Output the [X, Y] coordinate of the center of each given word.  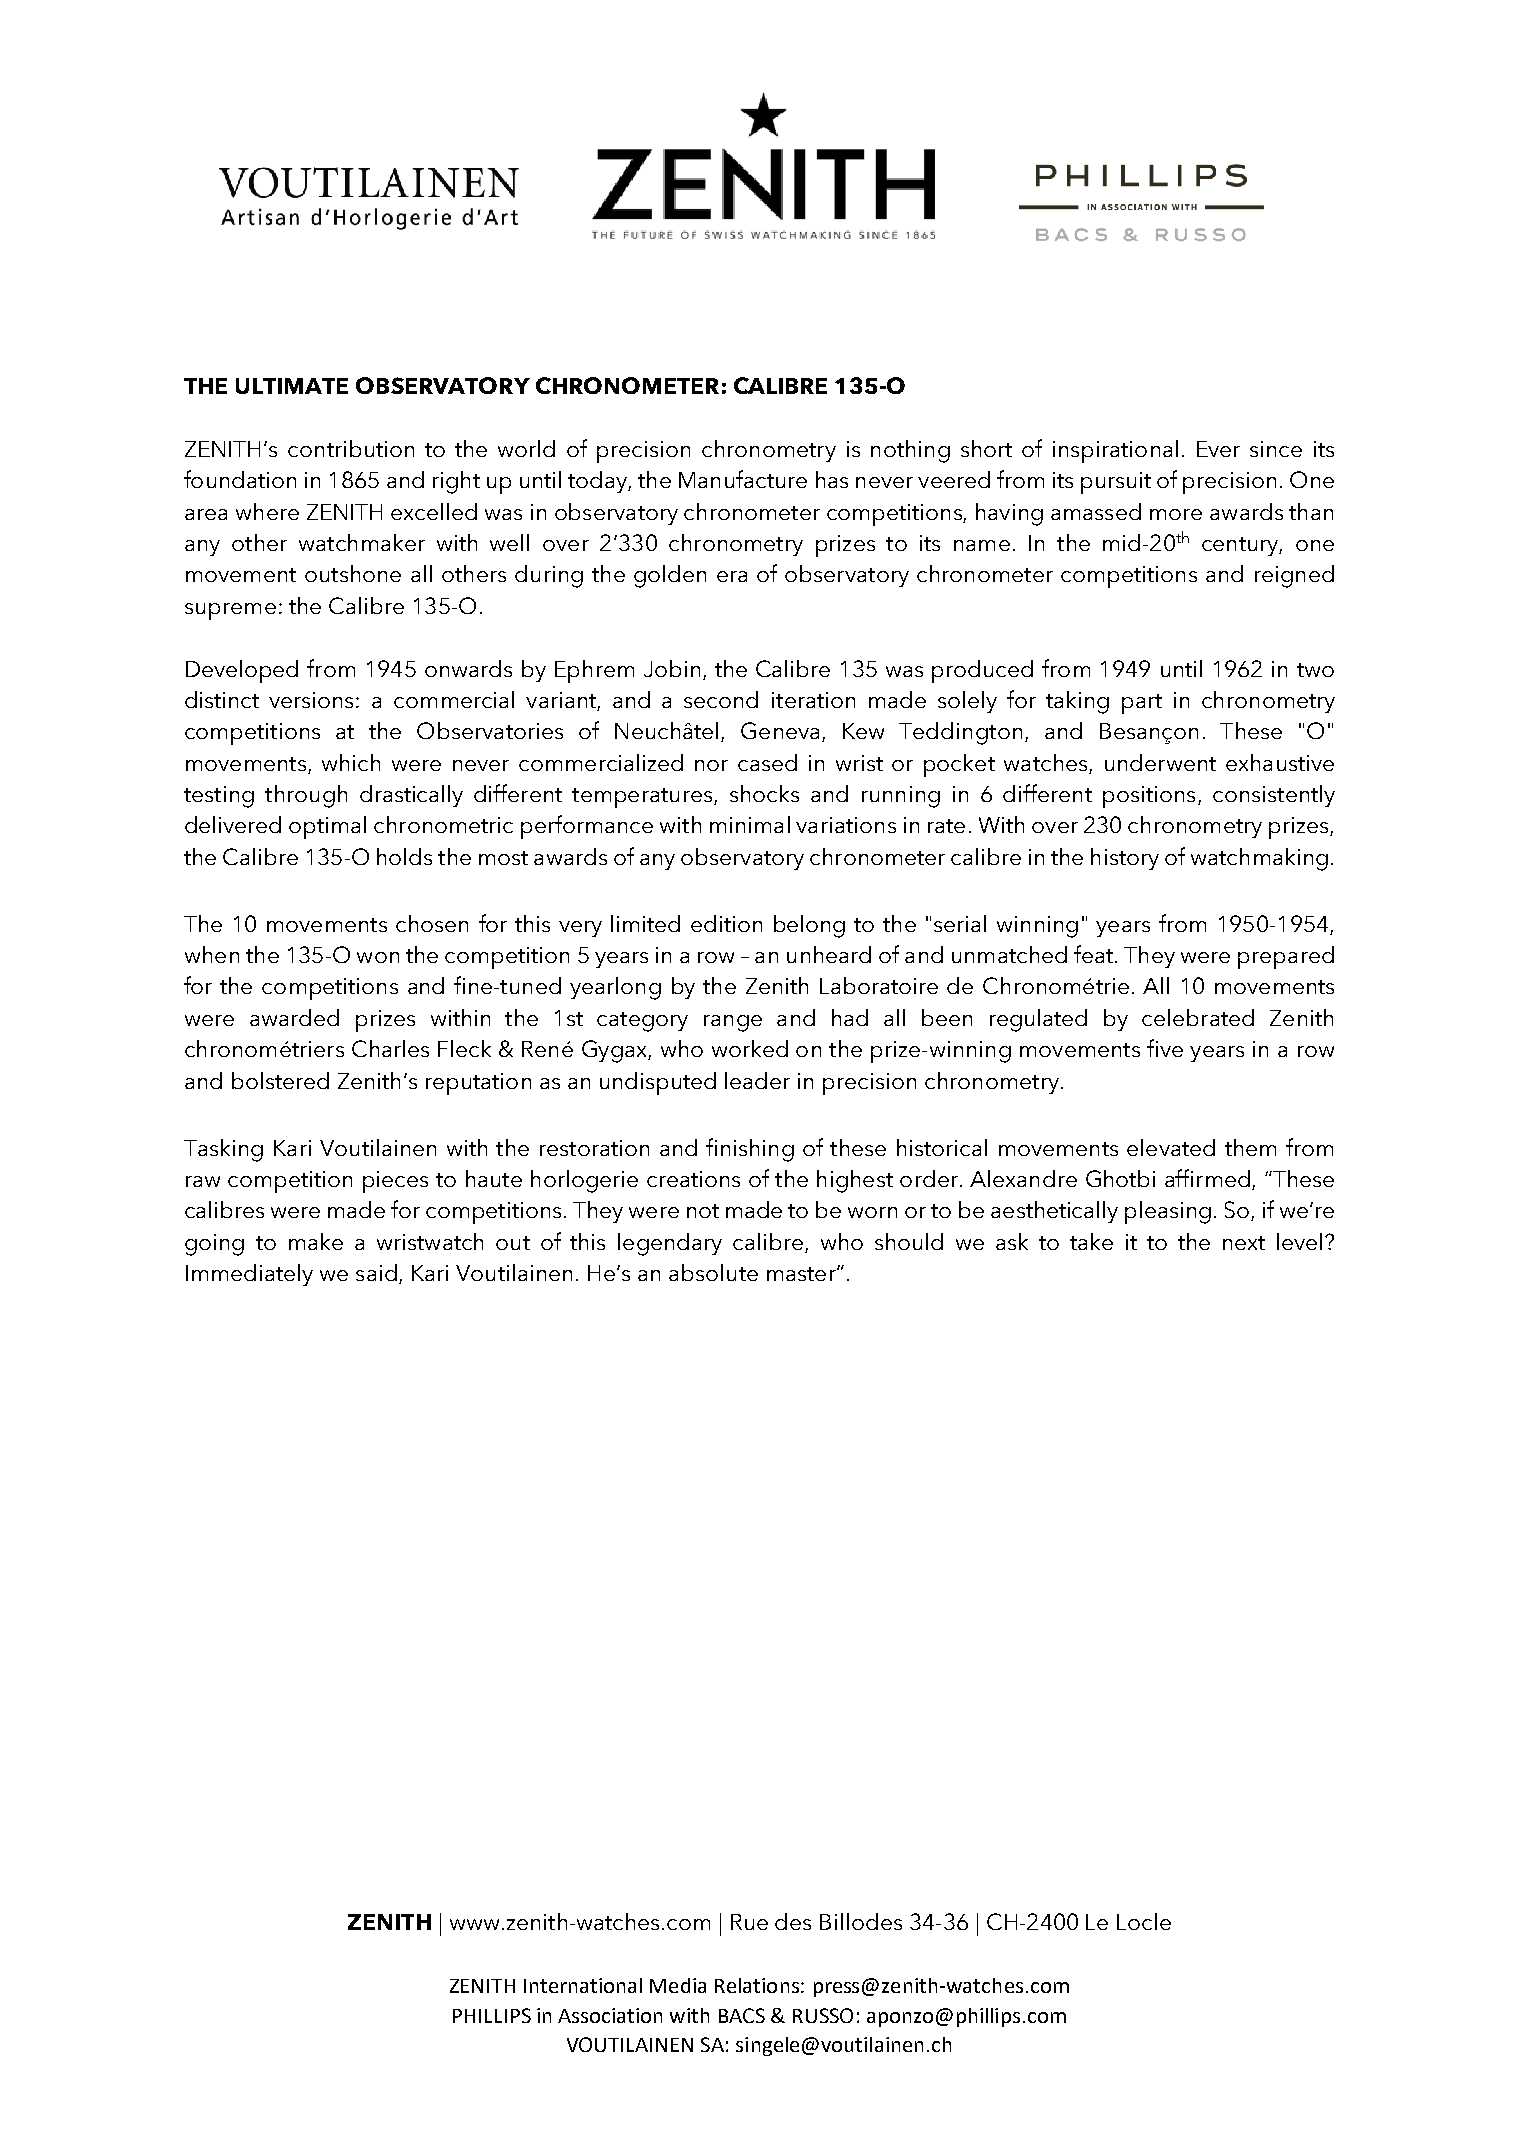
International [583, 1985]
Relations [757, 1985]
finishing [750, 1150]
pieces [395, 1182]
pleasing [1168, 1212]
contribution [351, 448]
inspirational [1115, 451]
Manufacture [743, 479]
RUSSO [823, 2015]
